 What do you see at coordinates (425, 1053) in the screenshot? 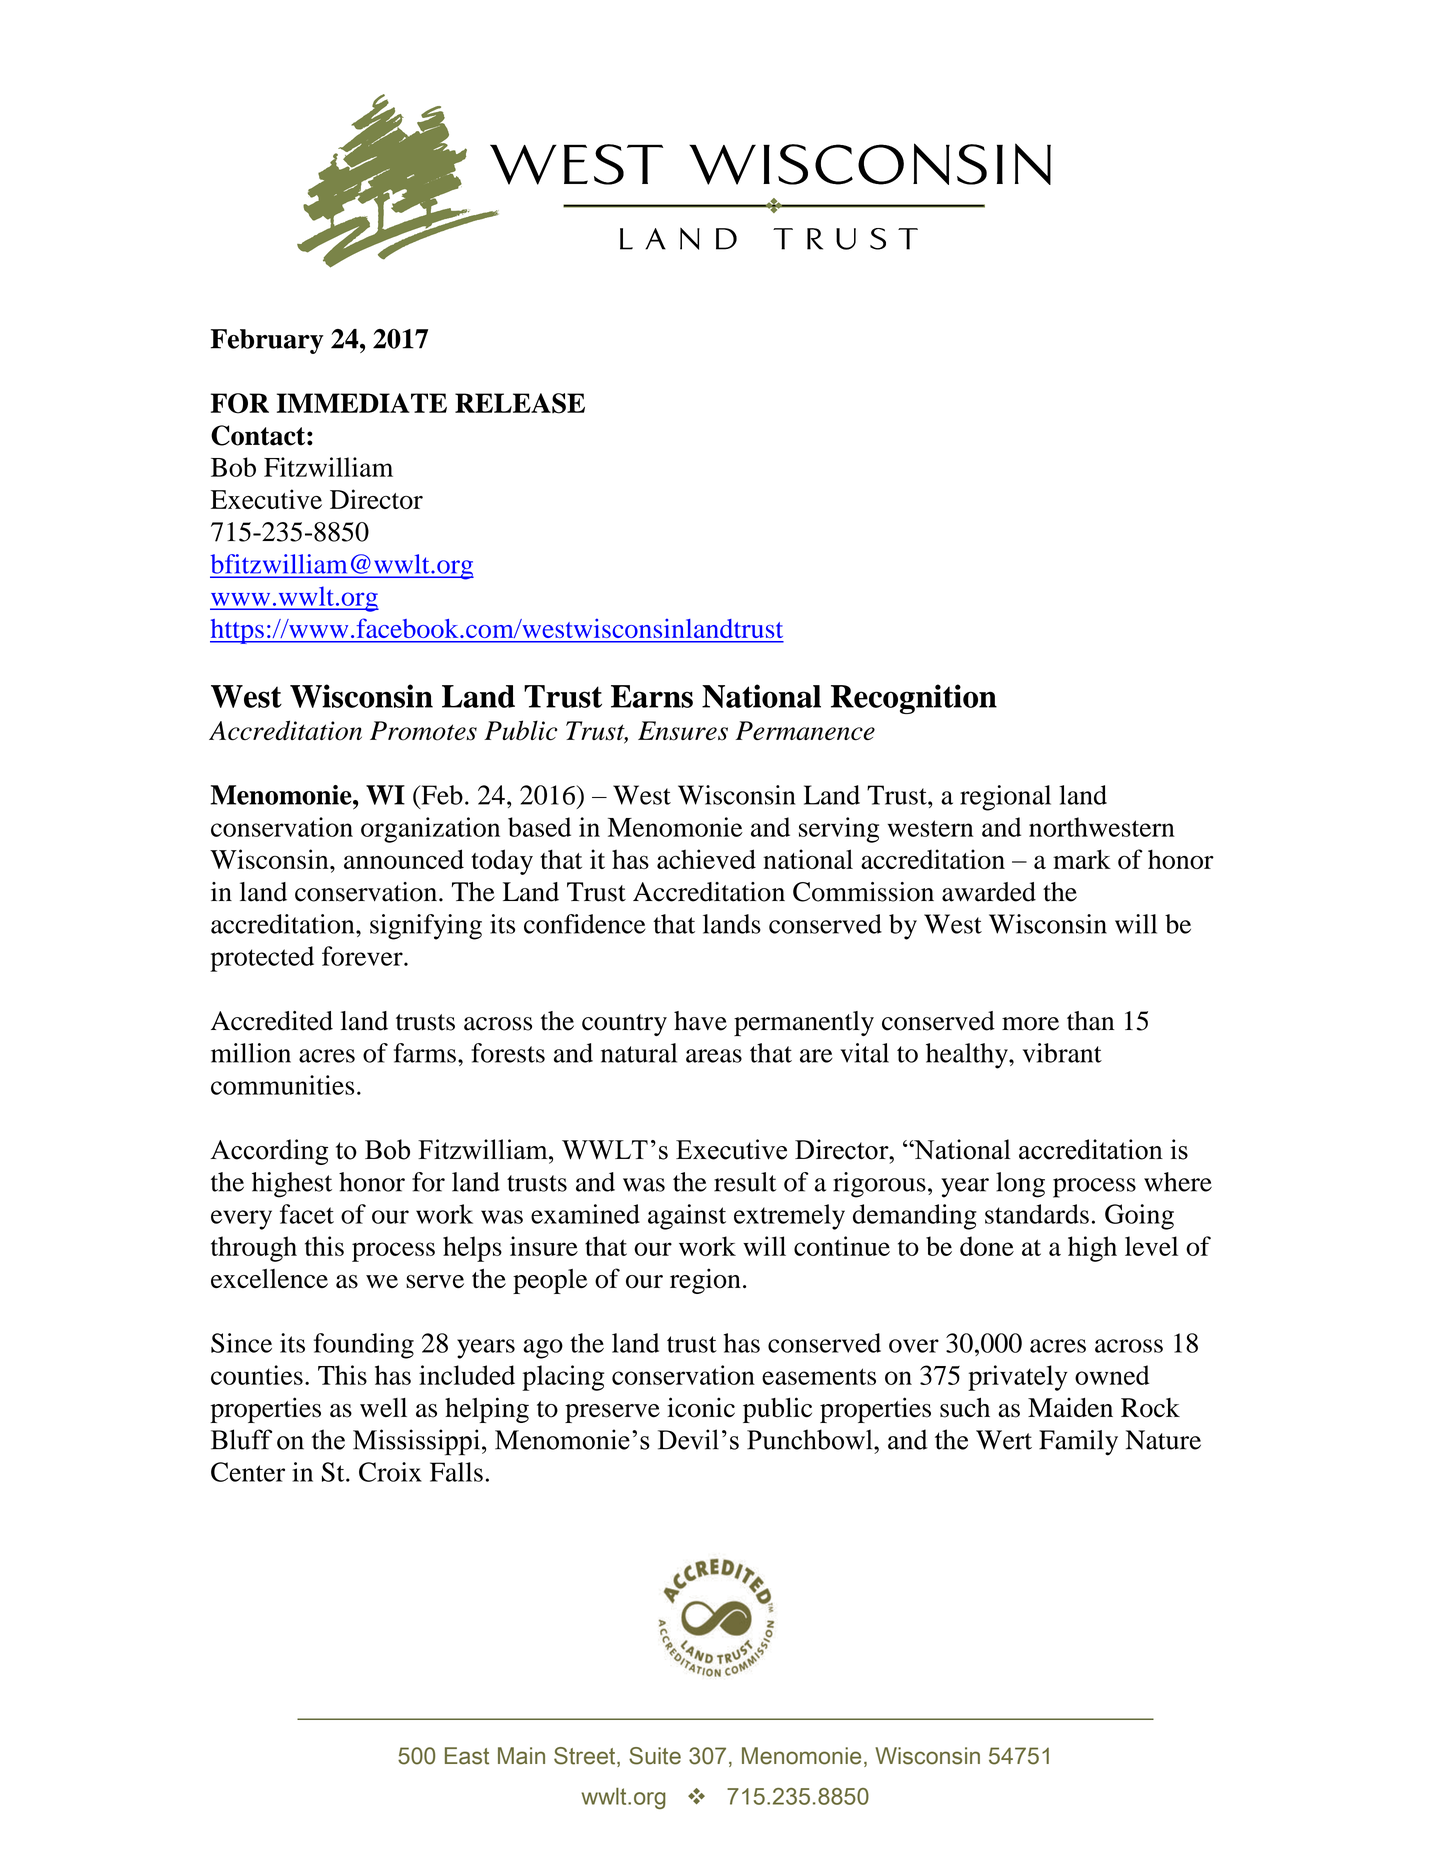
I see `farms` at bounding box center [425, 1053].
